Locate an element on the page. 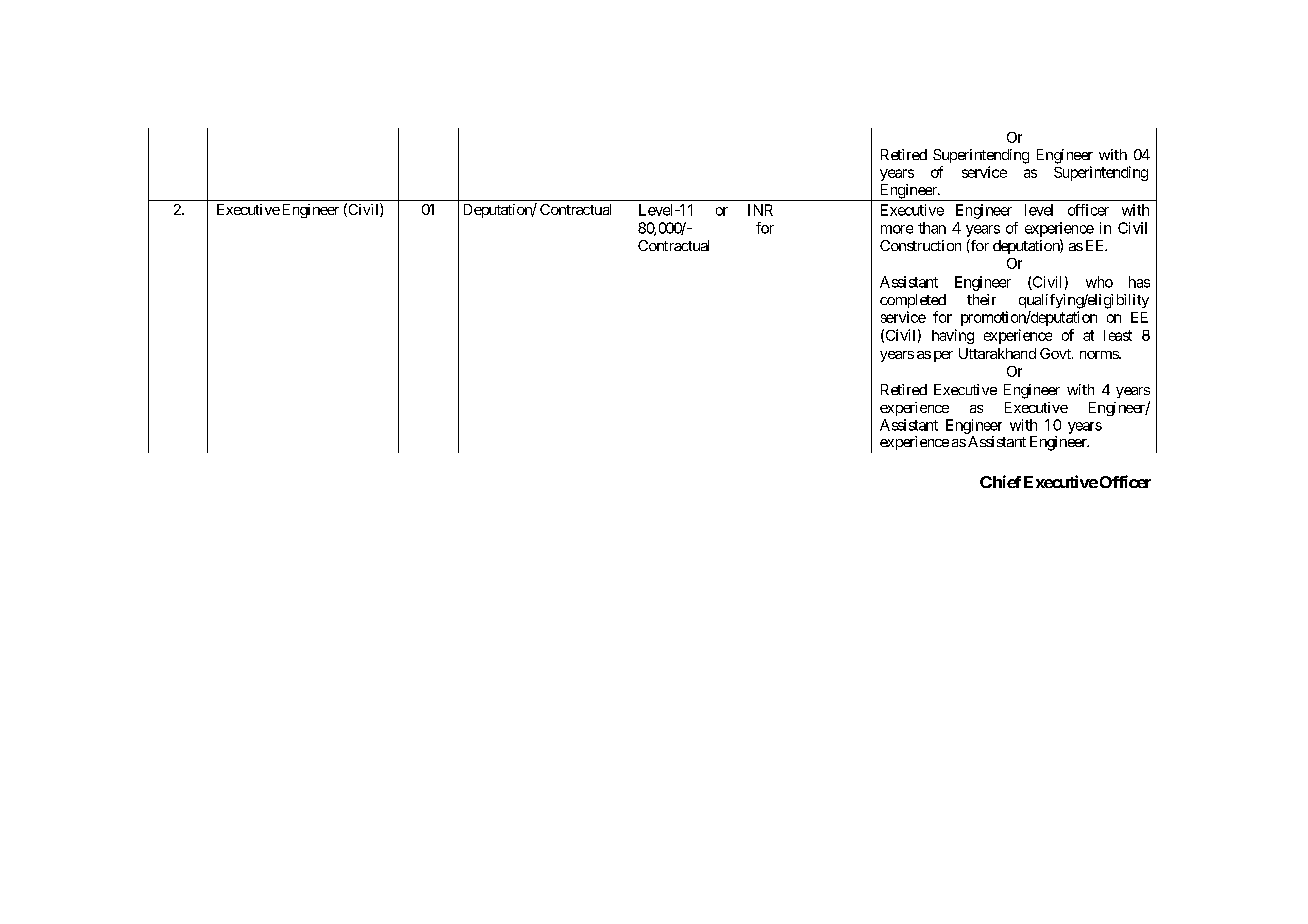 This page has height=924, width=1308. least is located at coordinates (1118, 335).
